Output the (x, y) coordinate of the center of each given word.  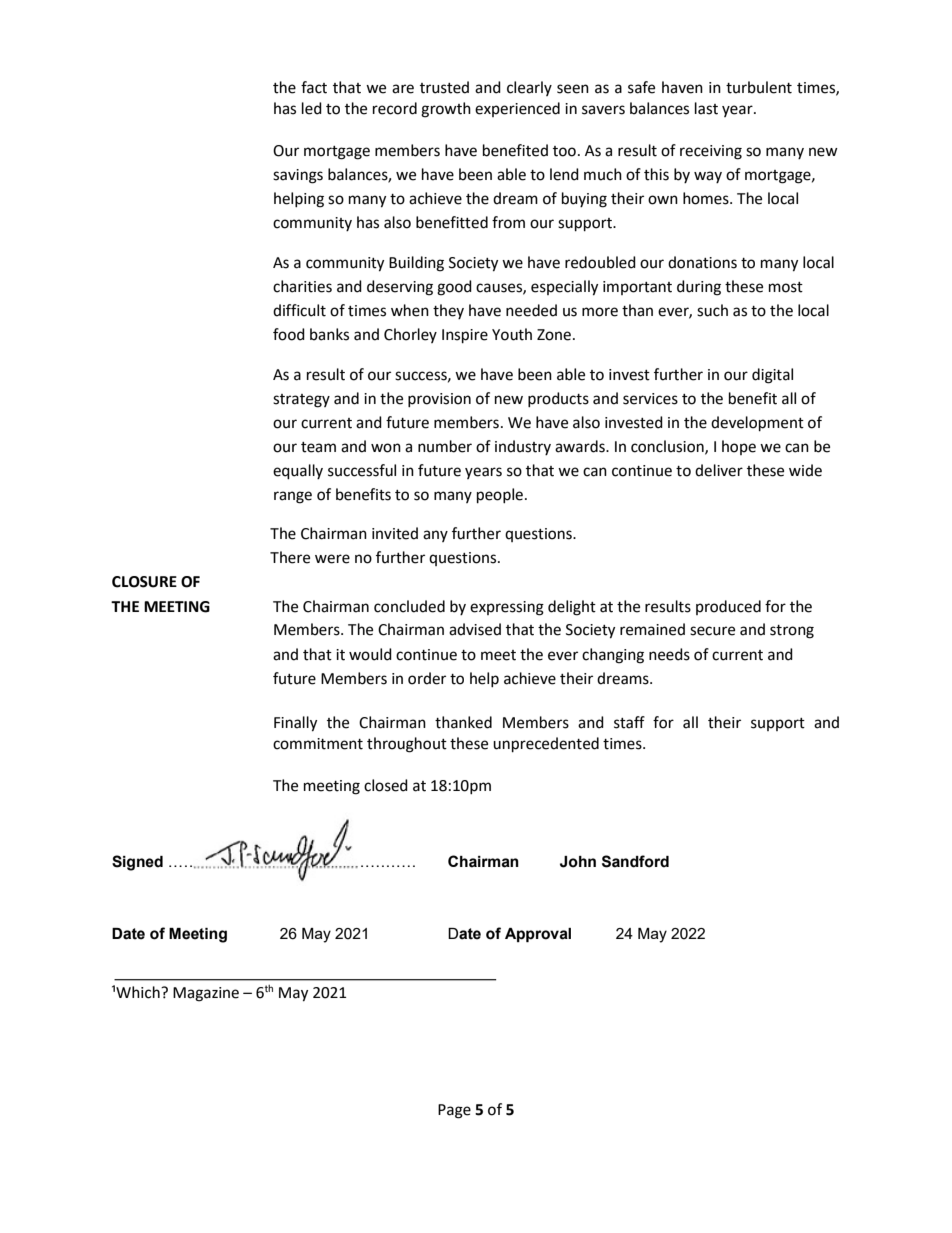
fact (314, 87)
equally (298, 472)
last (706, 108)
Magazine (206, 994)
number (445, 446)
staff (629, 722)
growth (446, 110)
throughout (407, 745)
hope (739, 447)
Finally (295, 724)
